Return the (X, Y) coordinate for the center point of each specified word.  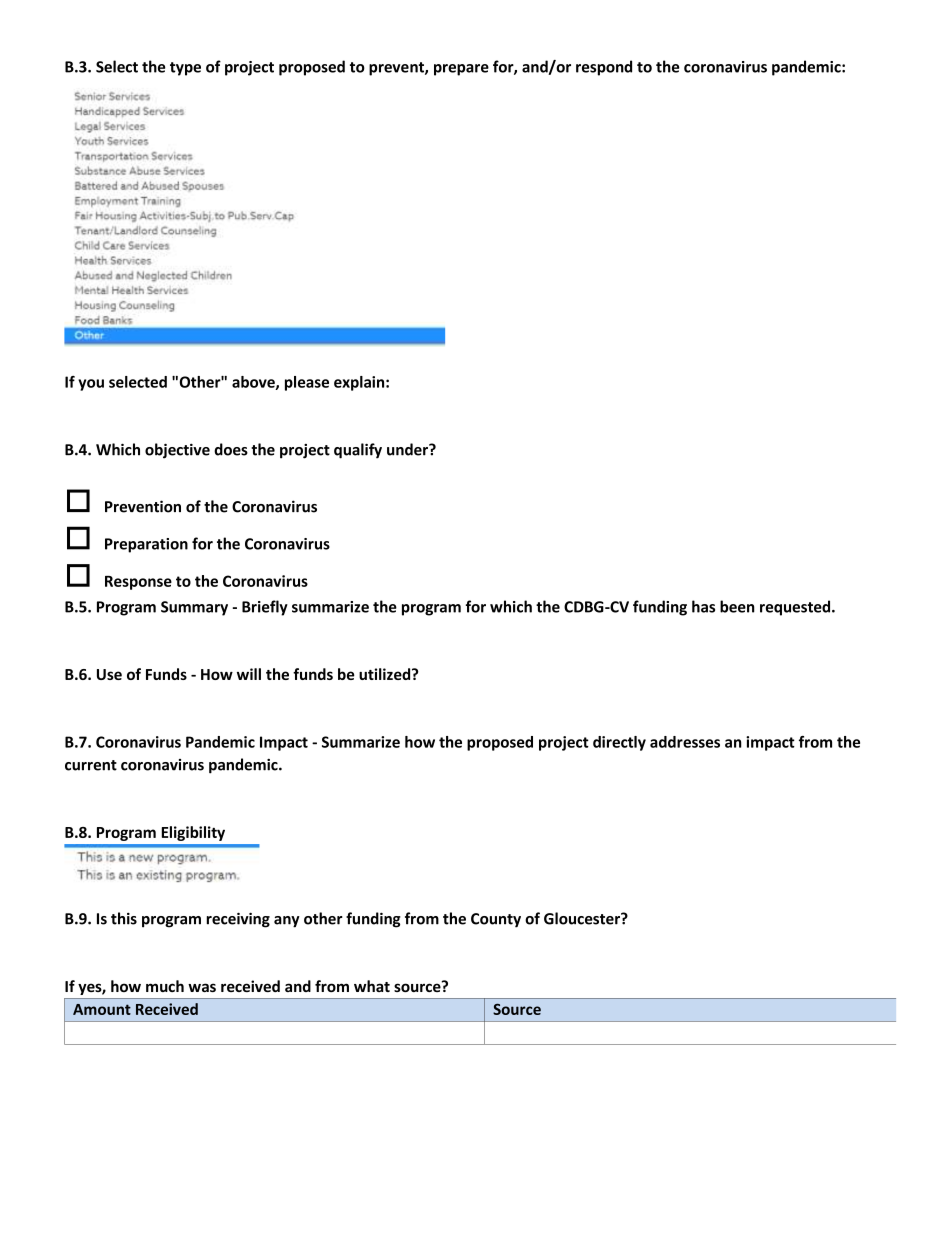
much (165, 986)
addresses (685, 742)
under (408, 449)
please (307, 383)
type (185, 69)
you (91, 385)
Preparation (146, 545)
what (372, 986)
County (496, 920)
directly (619, 743)
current (91, 765)
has (703, 606)
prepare (461, 70)
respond (604, 68)
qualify (358, 451)
